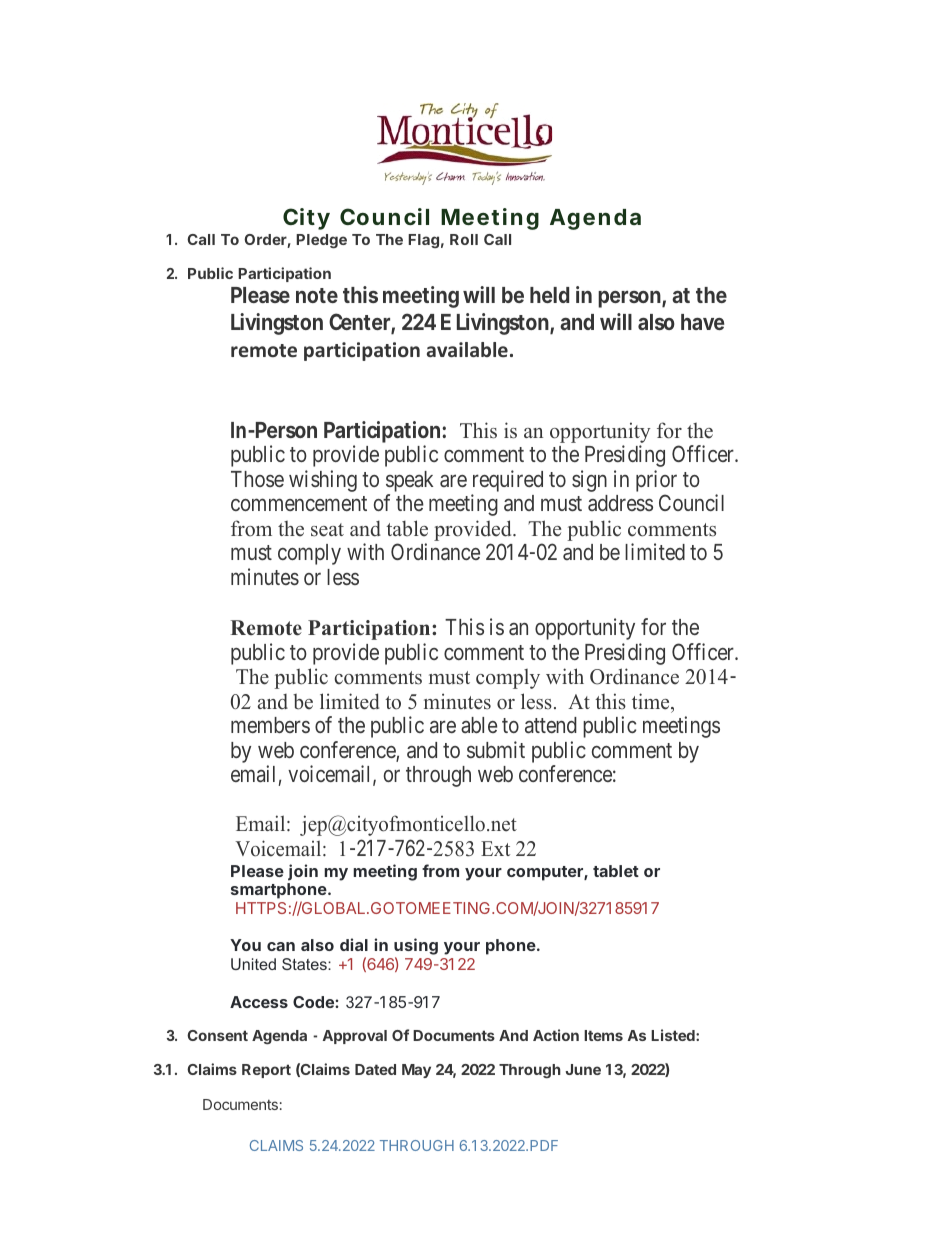 The width and height of the page is (952, 1233). I want to click on can, so click(281, 946).
